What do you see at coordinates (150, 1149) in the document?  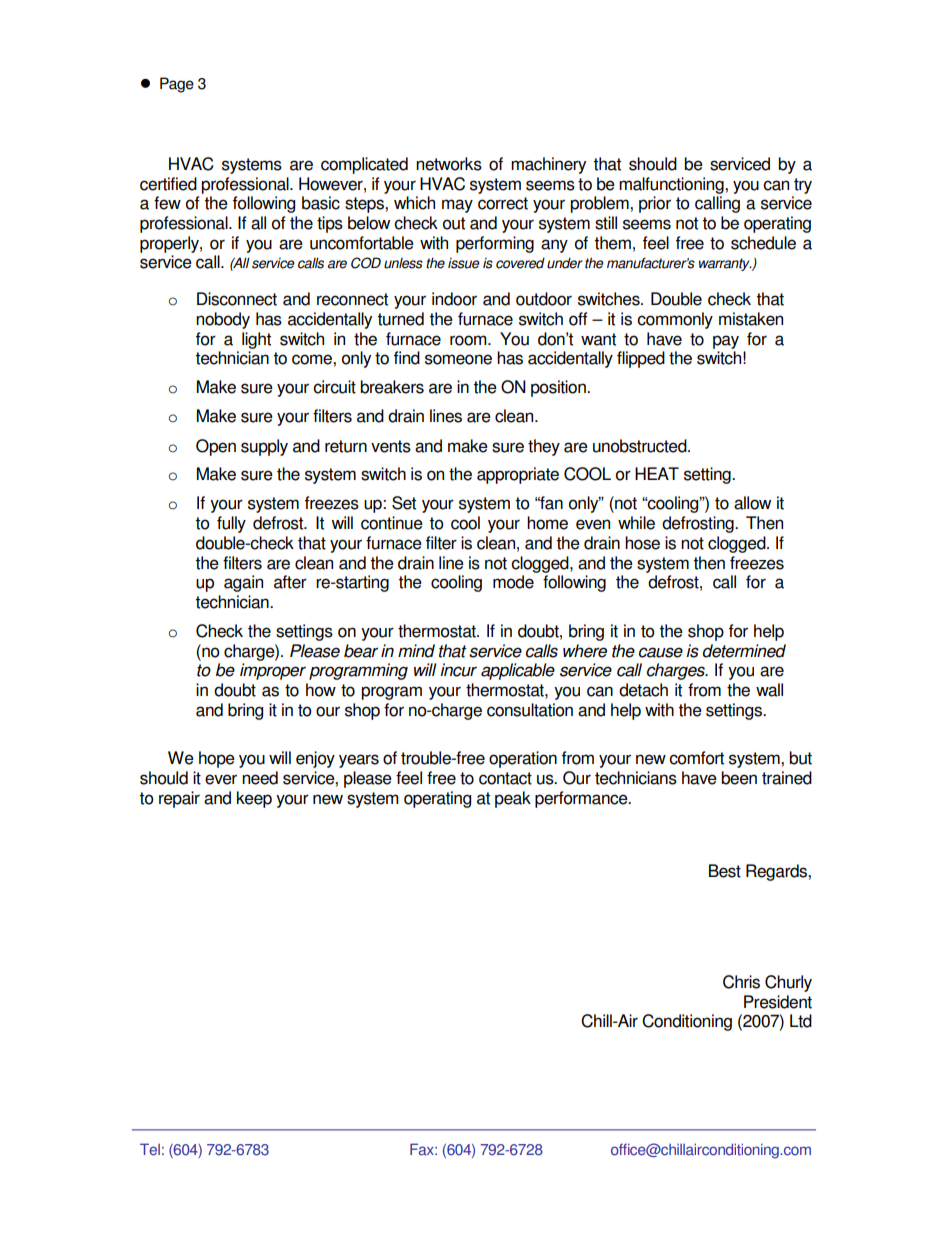 I see `Tel` at bounding box center [150, 1149].
